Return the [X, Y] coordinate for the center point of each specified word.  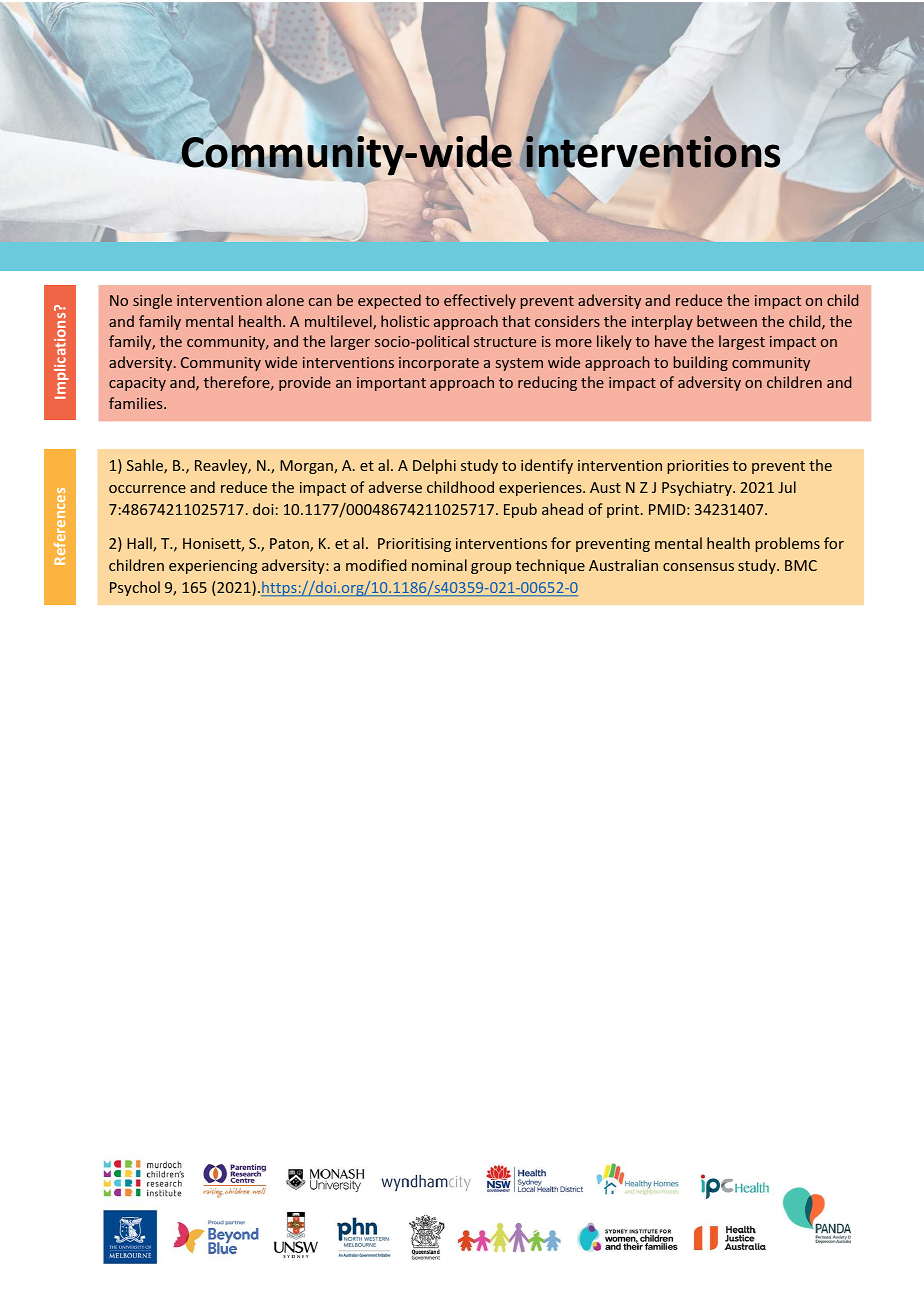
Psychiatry [698, 488]
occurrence [147, 489]
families [137, 403]
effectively [480, 301]
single [152, 301]
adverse [395, 487]
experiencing [213, 567]
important [391, 384]
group [491, 568]
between [727, 321]
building [701, 363]
